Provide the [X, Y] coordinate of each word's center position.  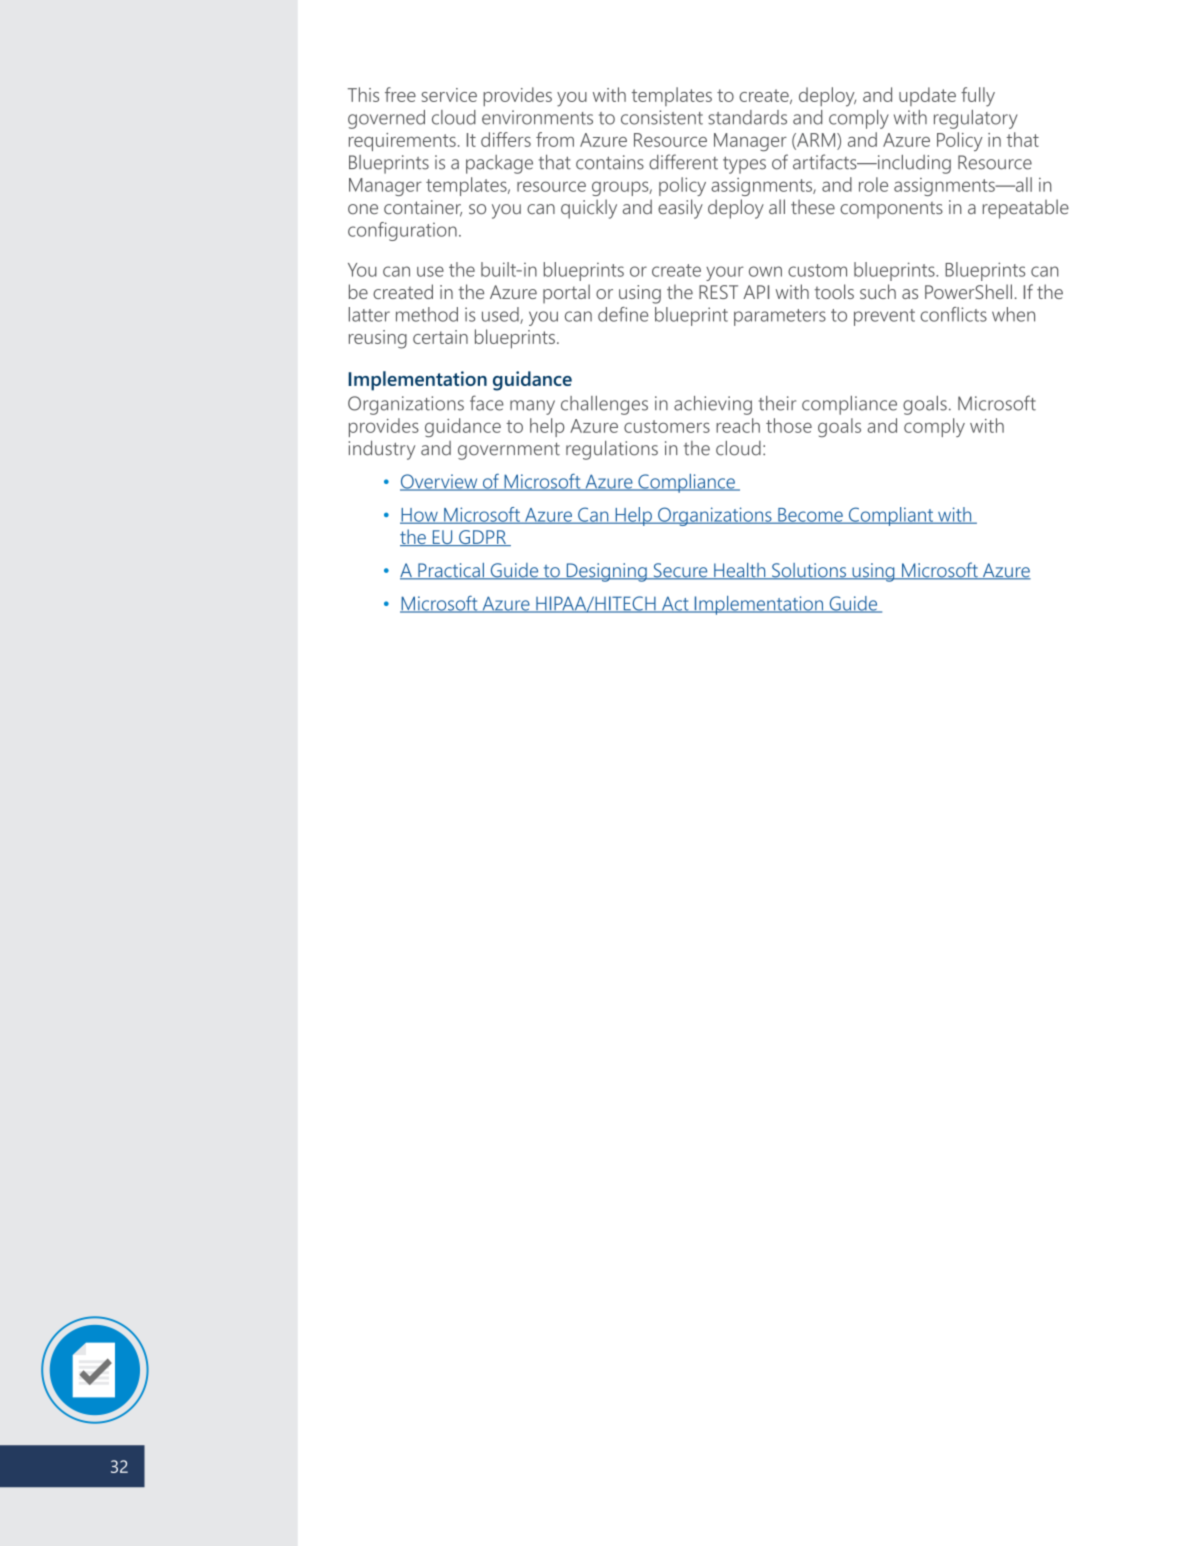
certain [440, 337]
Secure [680, 571]
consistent [662, 117]
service [449, 95]
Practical [451, 571]
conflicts [953, 314]
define [623, 314]
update [927, 96]
